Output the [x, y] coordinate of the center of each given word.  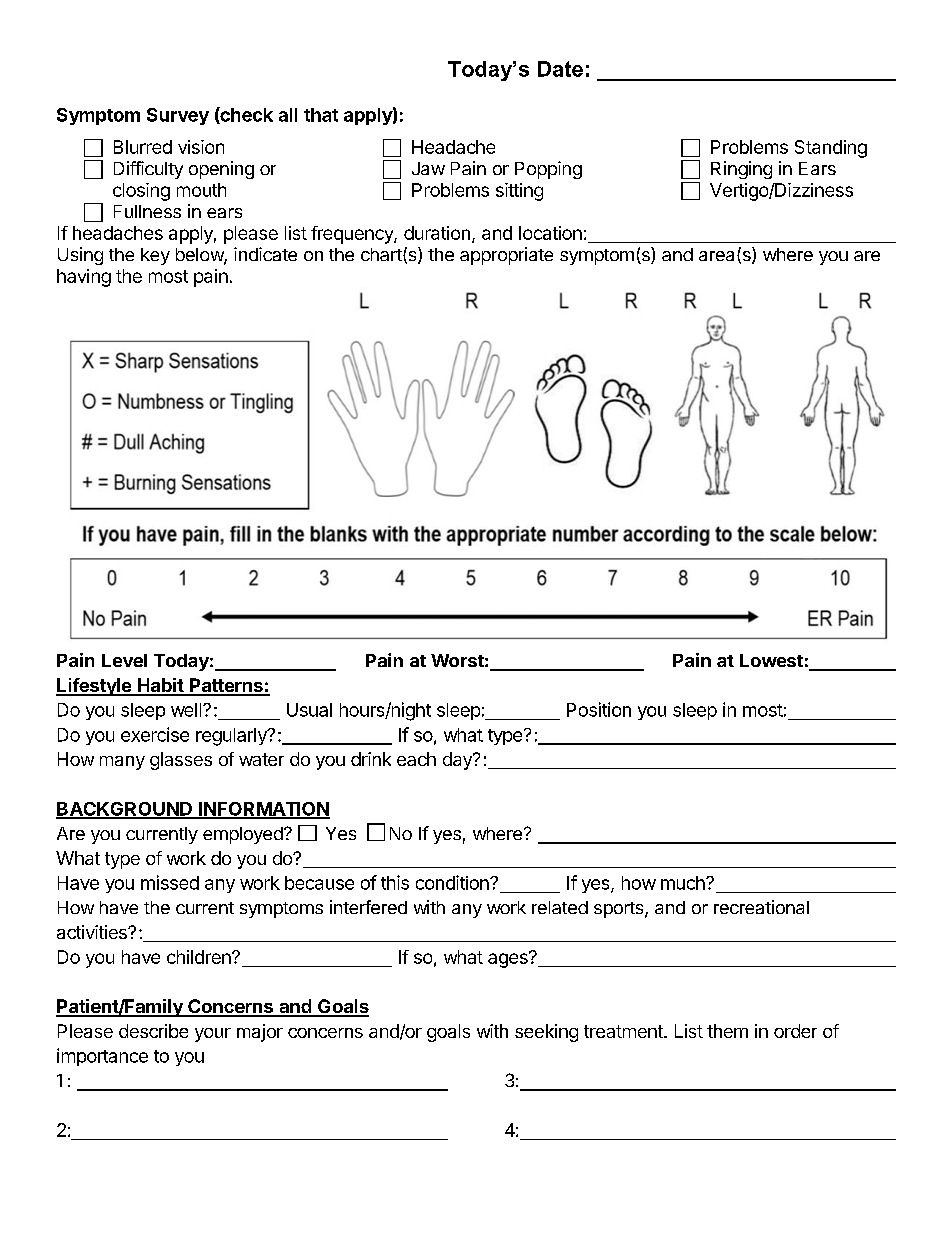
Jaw [428, 168]
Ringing [741, 170]
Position [599, 709]
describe [153, 1031]
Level [124, 660]
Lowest [771, 660]
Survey [178, 116]
